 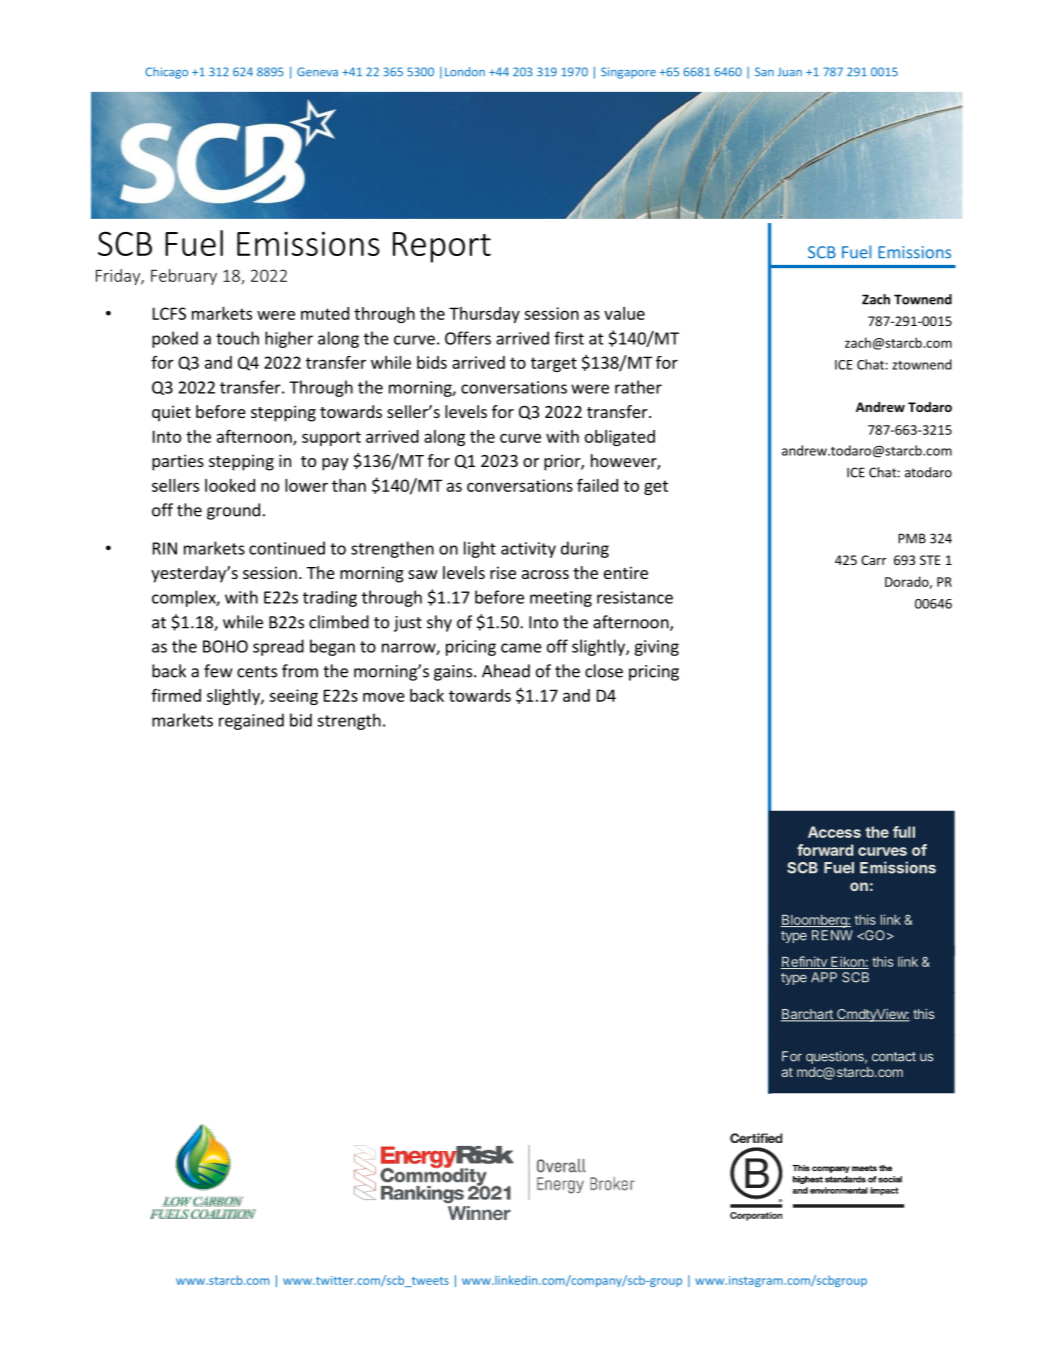 What do you see at coordinates (317, 72) in the screenshot?
I see `Geneva` at bounding box center [317, 72].
